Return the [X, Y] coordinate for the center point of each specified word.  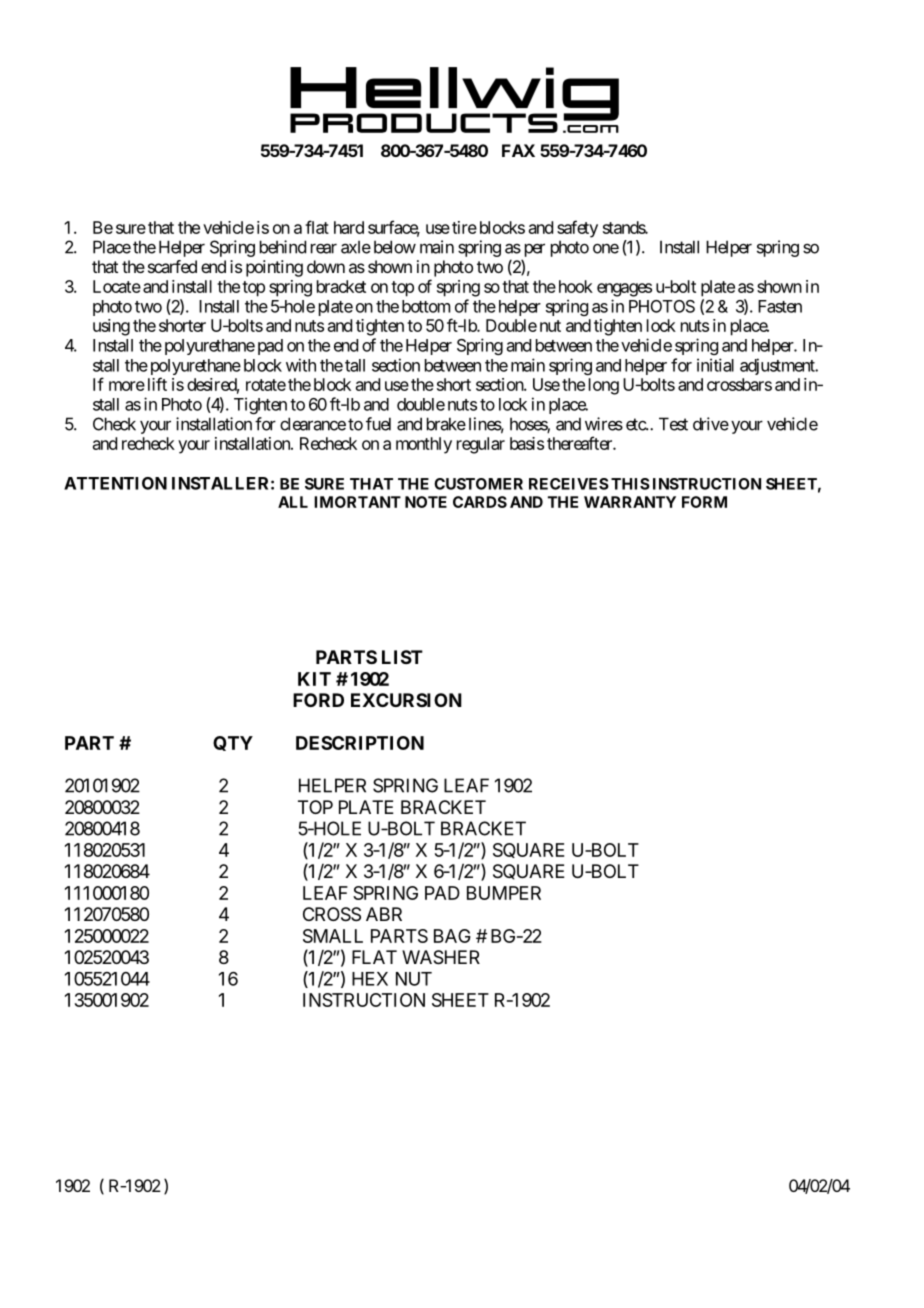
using [111, 327]
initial [715, 365]
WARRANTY [630, 502]
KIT [314, 679]
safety [577, 229]
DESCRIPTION [360, 743]
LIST [402, 657]
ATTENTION [115, 483]
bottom [426, 306]
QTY [233, 743]
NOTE [426, 502]
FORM [704, 502]
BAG [452, 936]
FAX [518, 150]
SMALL [333, 936]
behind [283, 247]
